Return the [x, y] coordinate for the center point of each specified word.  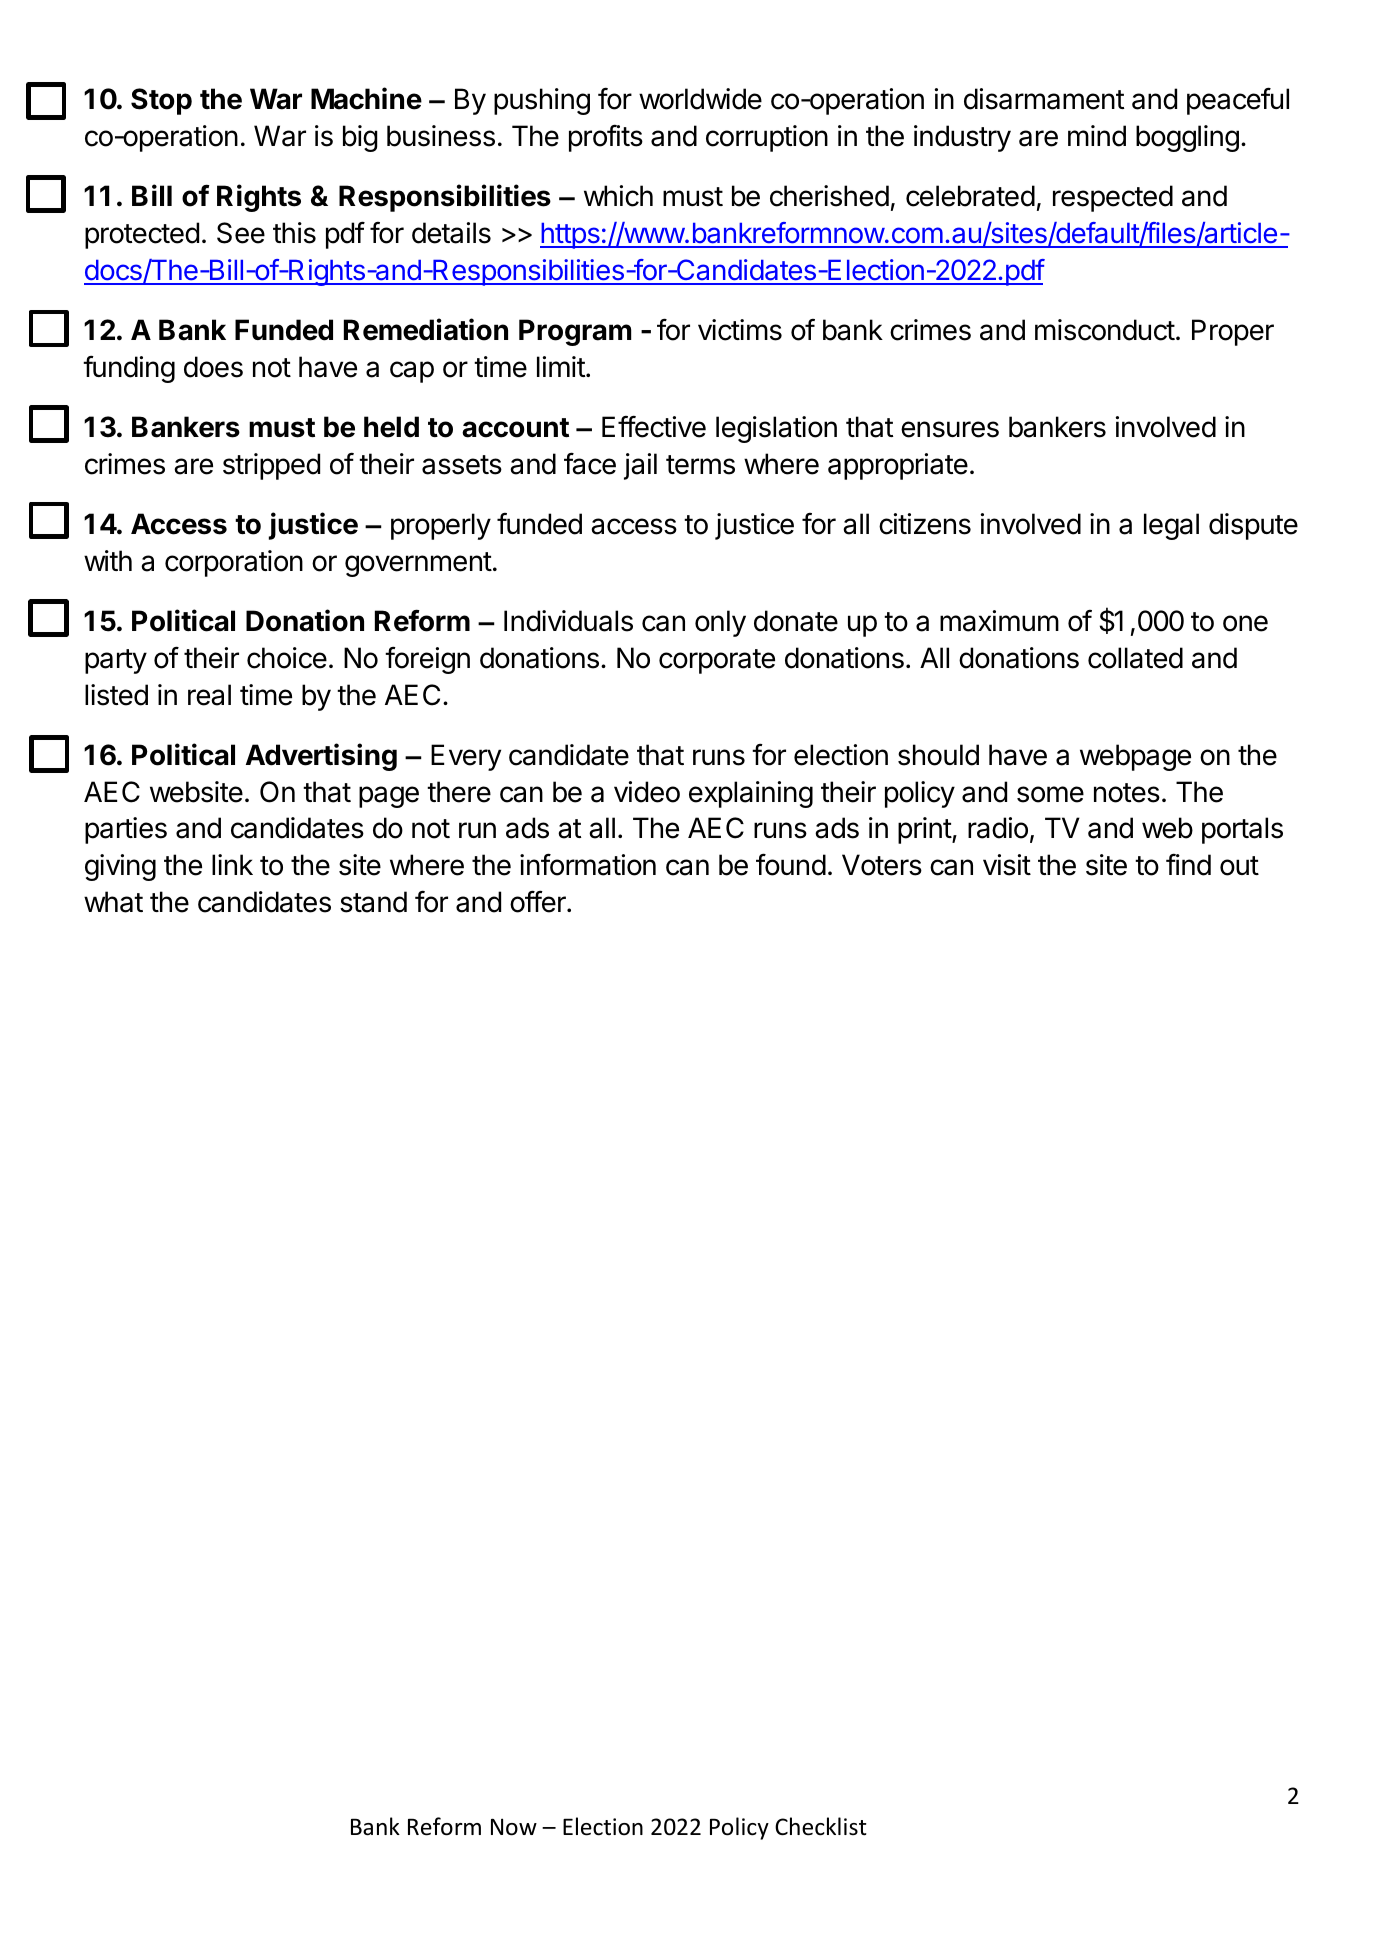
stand [373, 902]
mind [1097, 136]
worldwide [700, 99]
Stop [161, 101]
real [209, 695]
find [1188, 864]
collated [1135, 658]
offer [539, 901]
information [588, 864]
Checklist [821, 1826]
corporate [717, 661]
